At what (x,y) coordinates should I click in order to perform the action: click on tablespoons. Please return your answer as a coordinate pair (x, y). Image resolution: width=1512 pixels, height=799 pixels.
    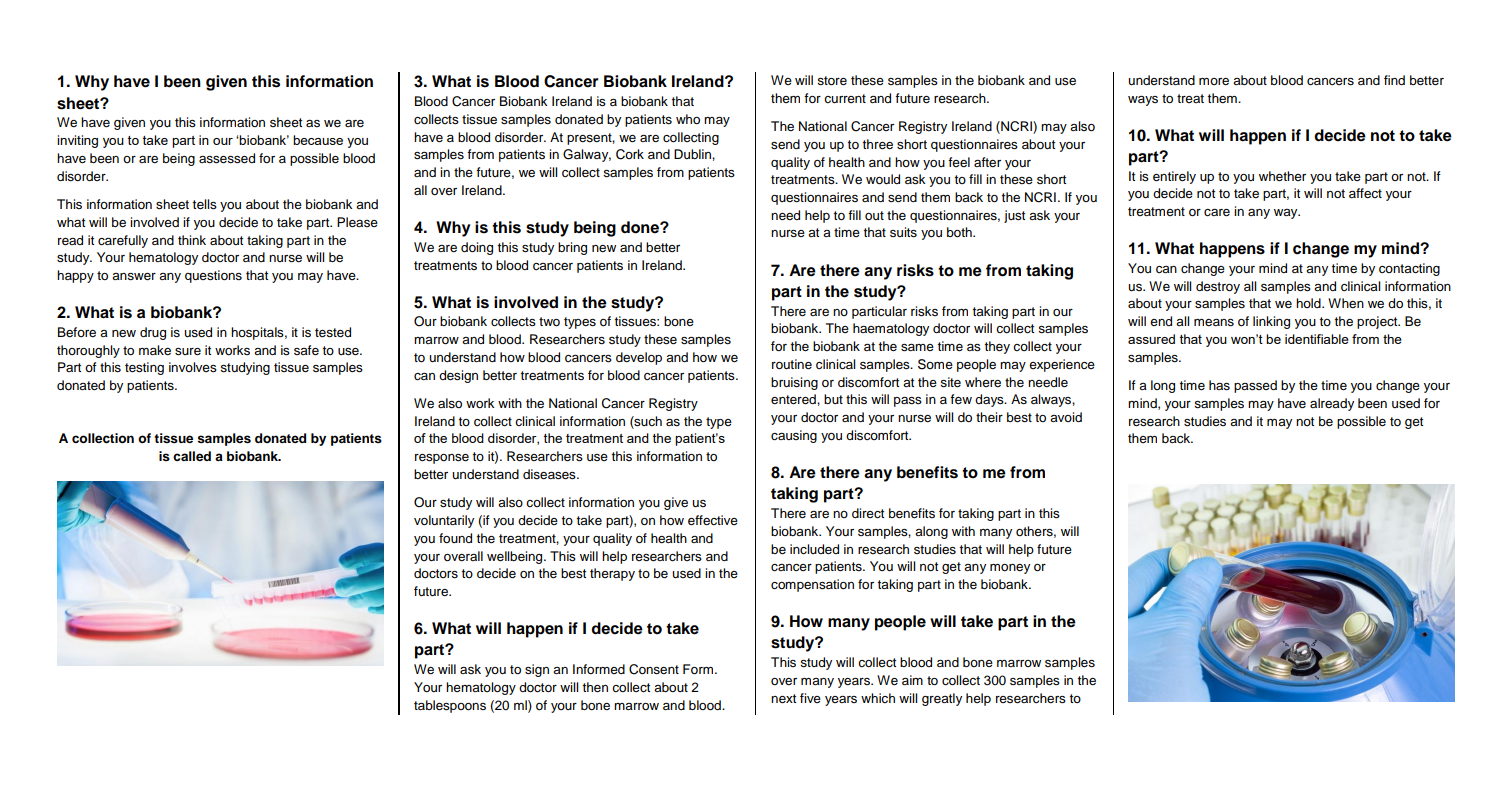
    Looking at the image, I should click on (450, 706).
